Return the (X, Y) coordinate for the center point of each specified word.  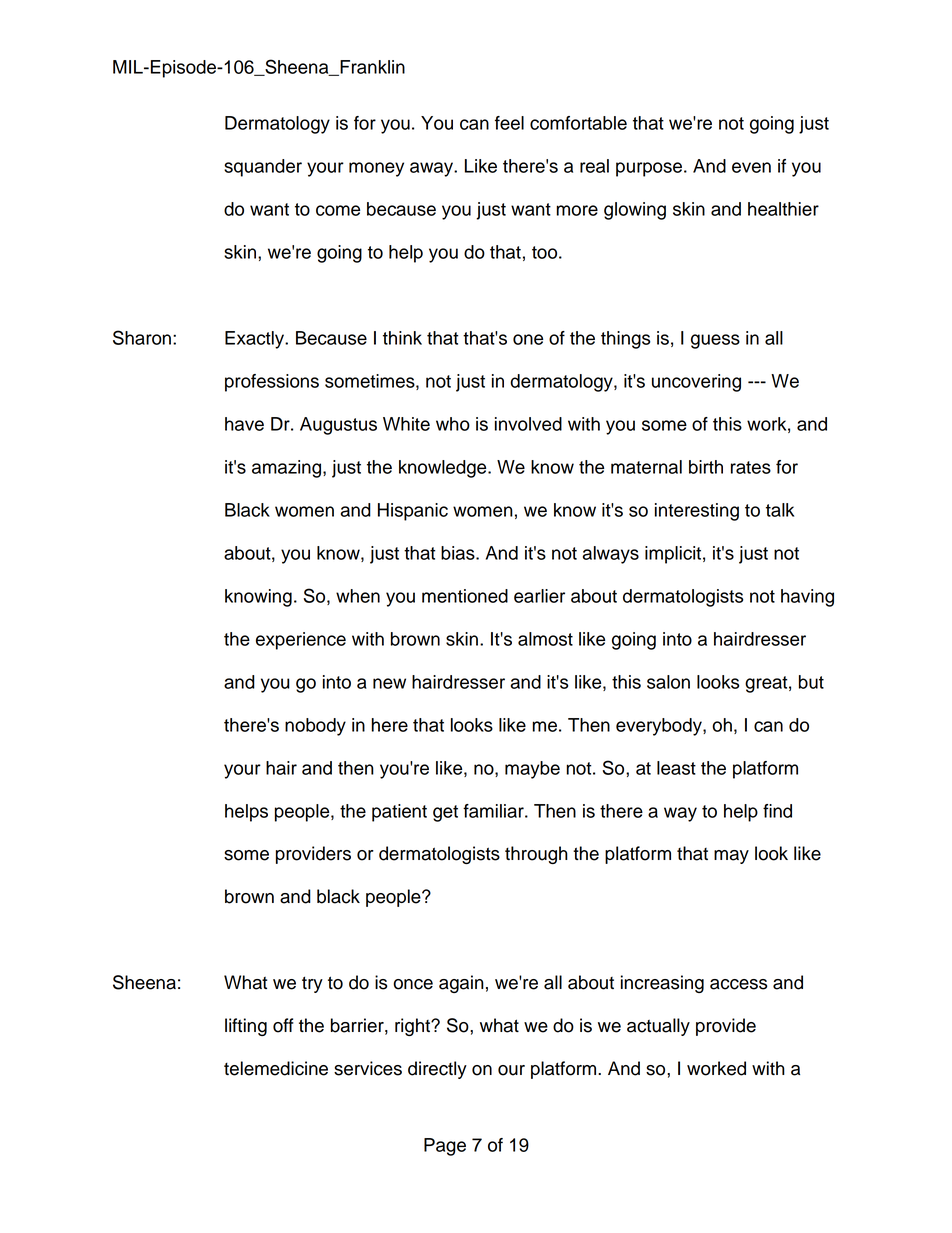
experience (301, 641)
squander (263, 168)
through (536, 855)
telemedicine (276, 1068)
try (312, 984)
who (453, 424)
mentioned (465, 596)
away (432, 169)
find (777, 811)
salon (668, 682)
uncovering (696, 383)
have (244, 424)
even (751, 167)
